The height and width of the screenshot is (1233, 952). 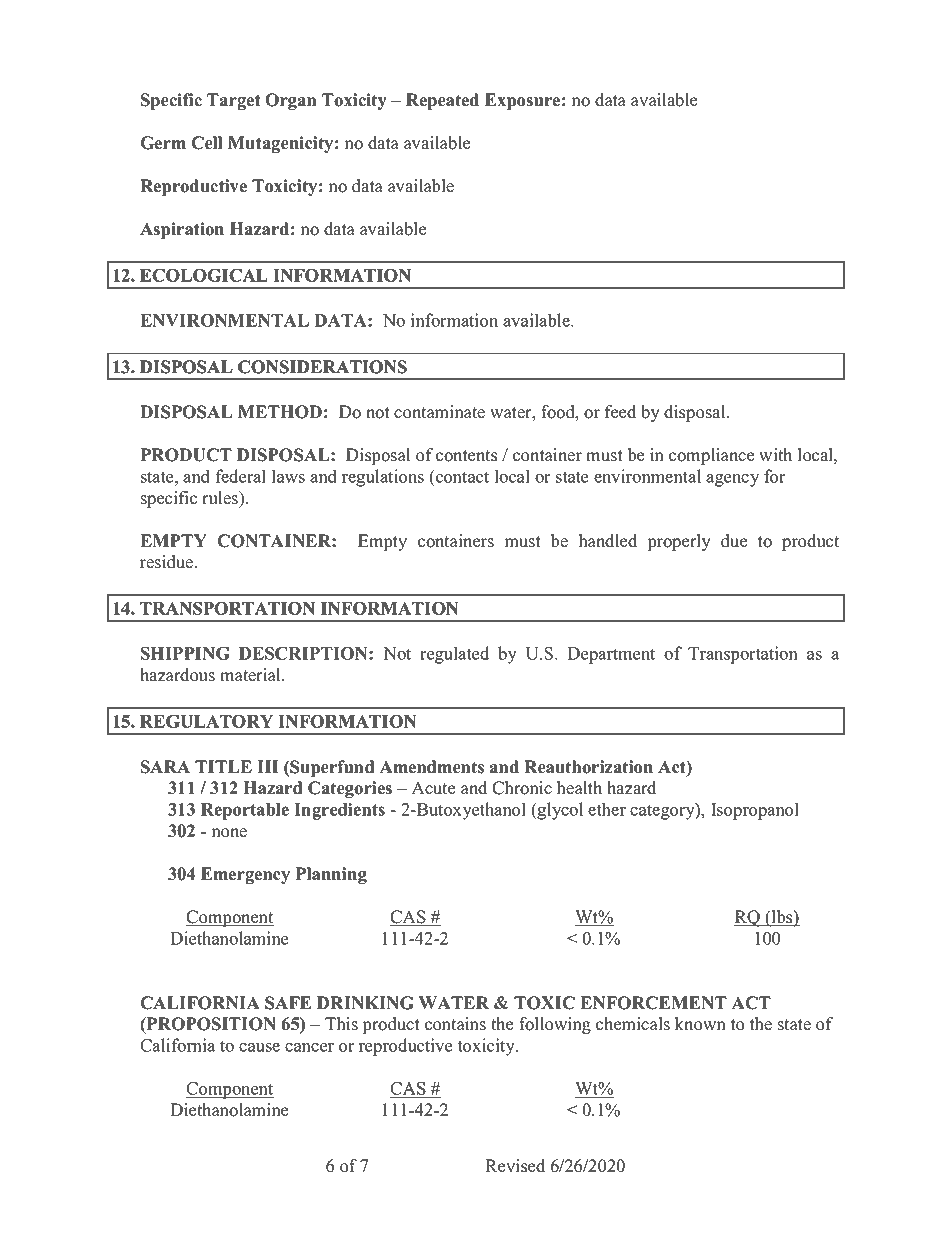 What do you see at coordinates (611, 655) in the screenshot?
I see `Department` at bounding box center [611, 655].
